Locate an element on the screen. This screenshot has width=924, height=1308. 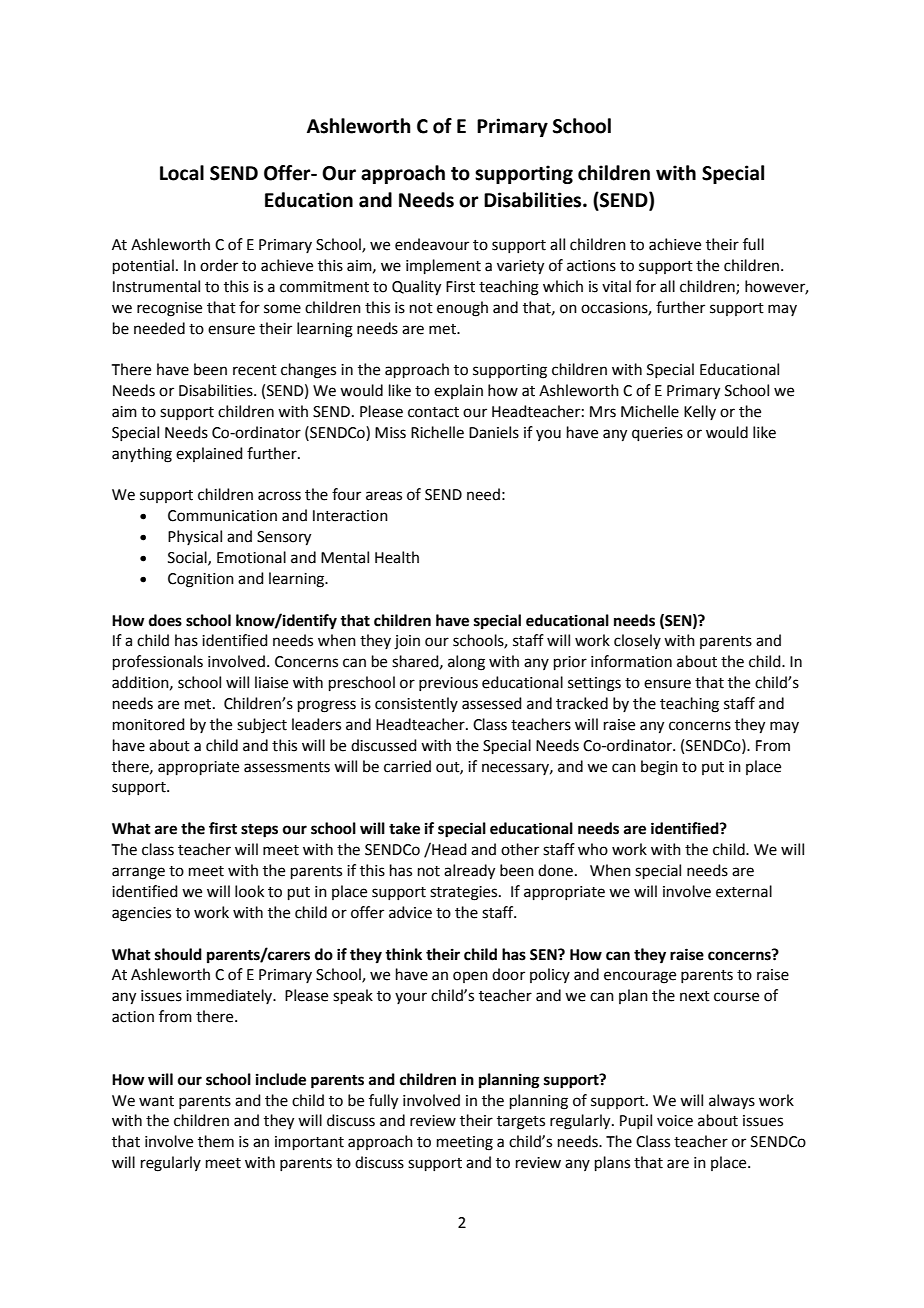
strategies is located at coordinates (465, 893).
